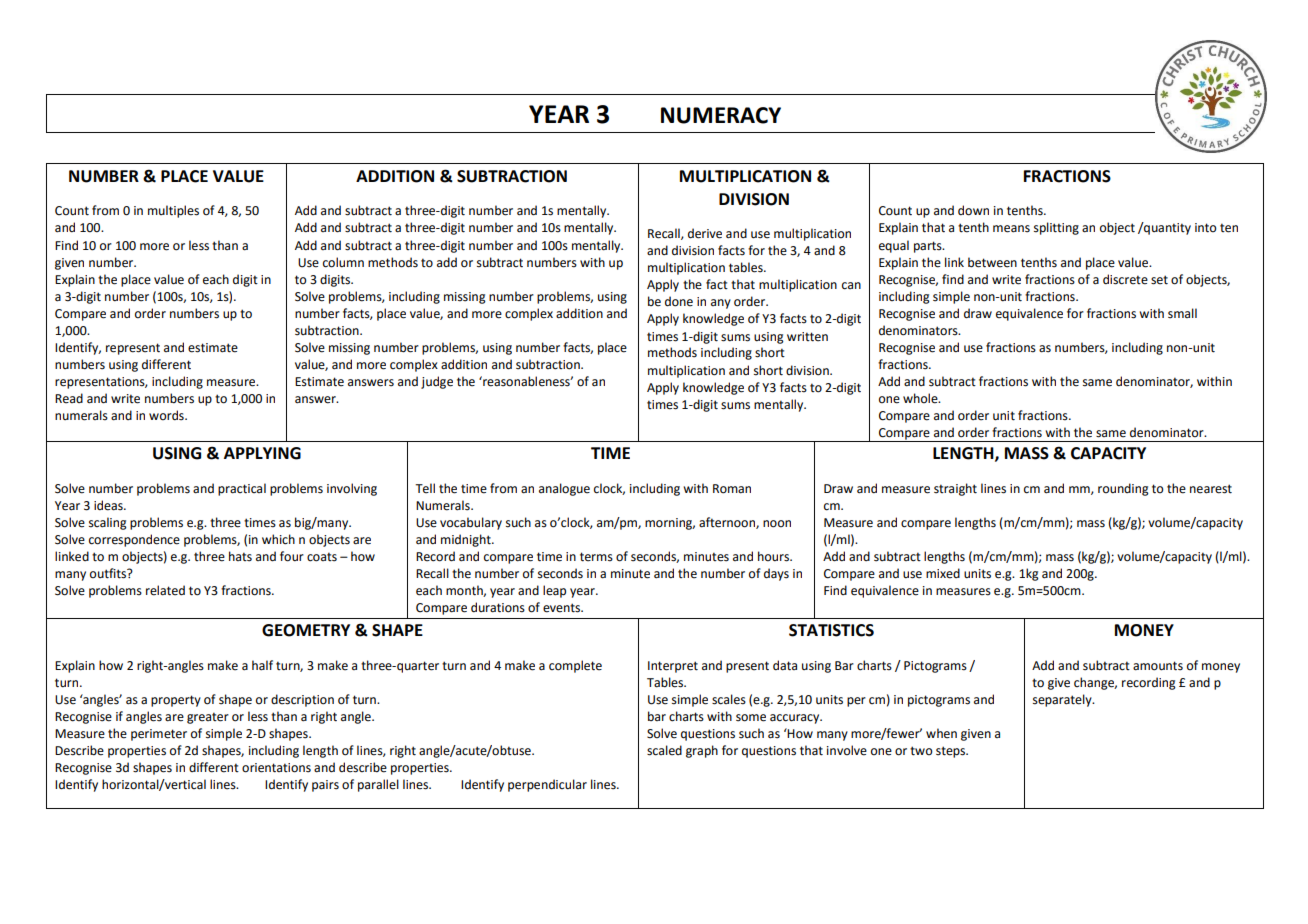  I want to click on hats, so click(240, 556).
